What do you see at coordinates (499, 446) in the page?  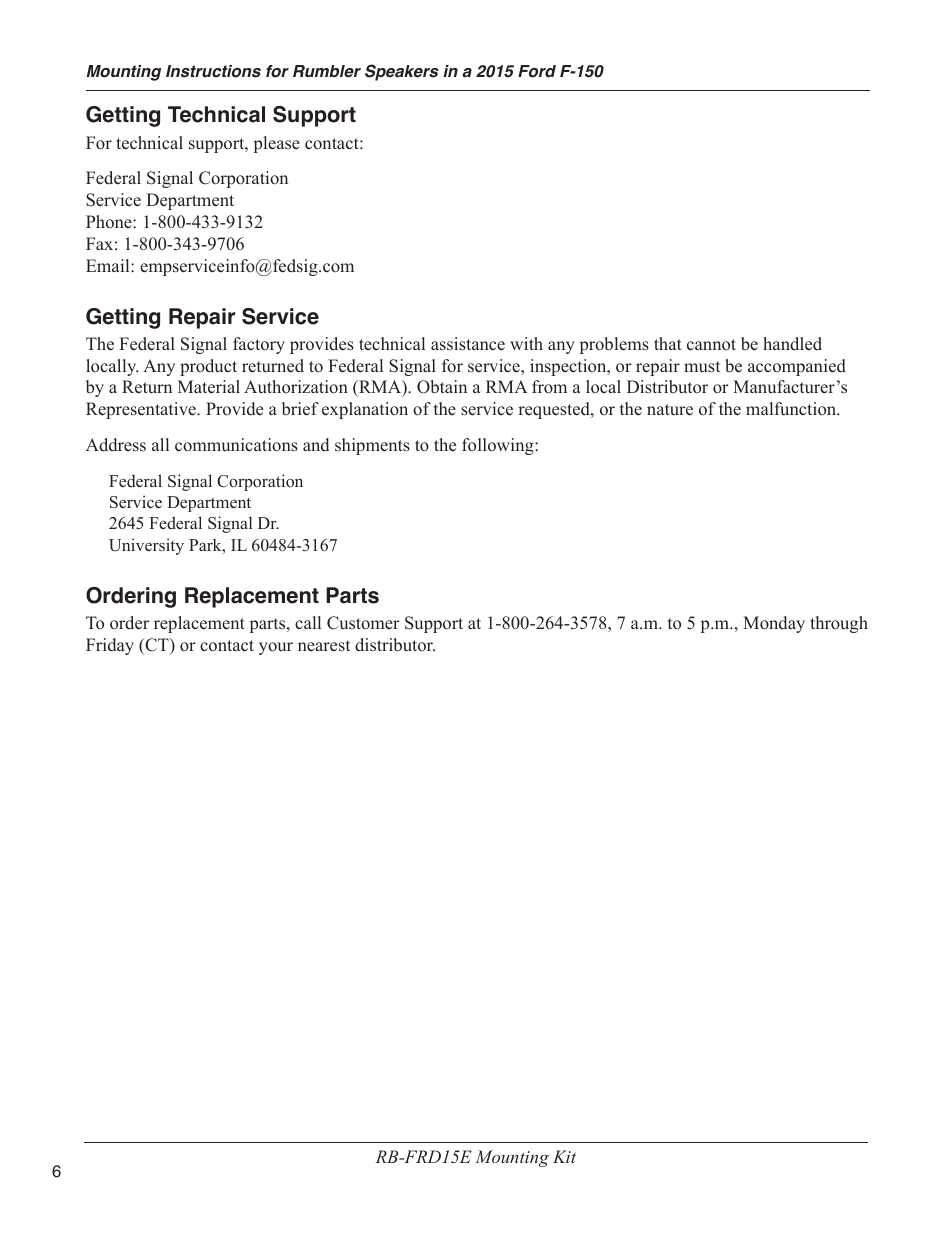 I see `following` at bounding box center [499, 446].
